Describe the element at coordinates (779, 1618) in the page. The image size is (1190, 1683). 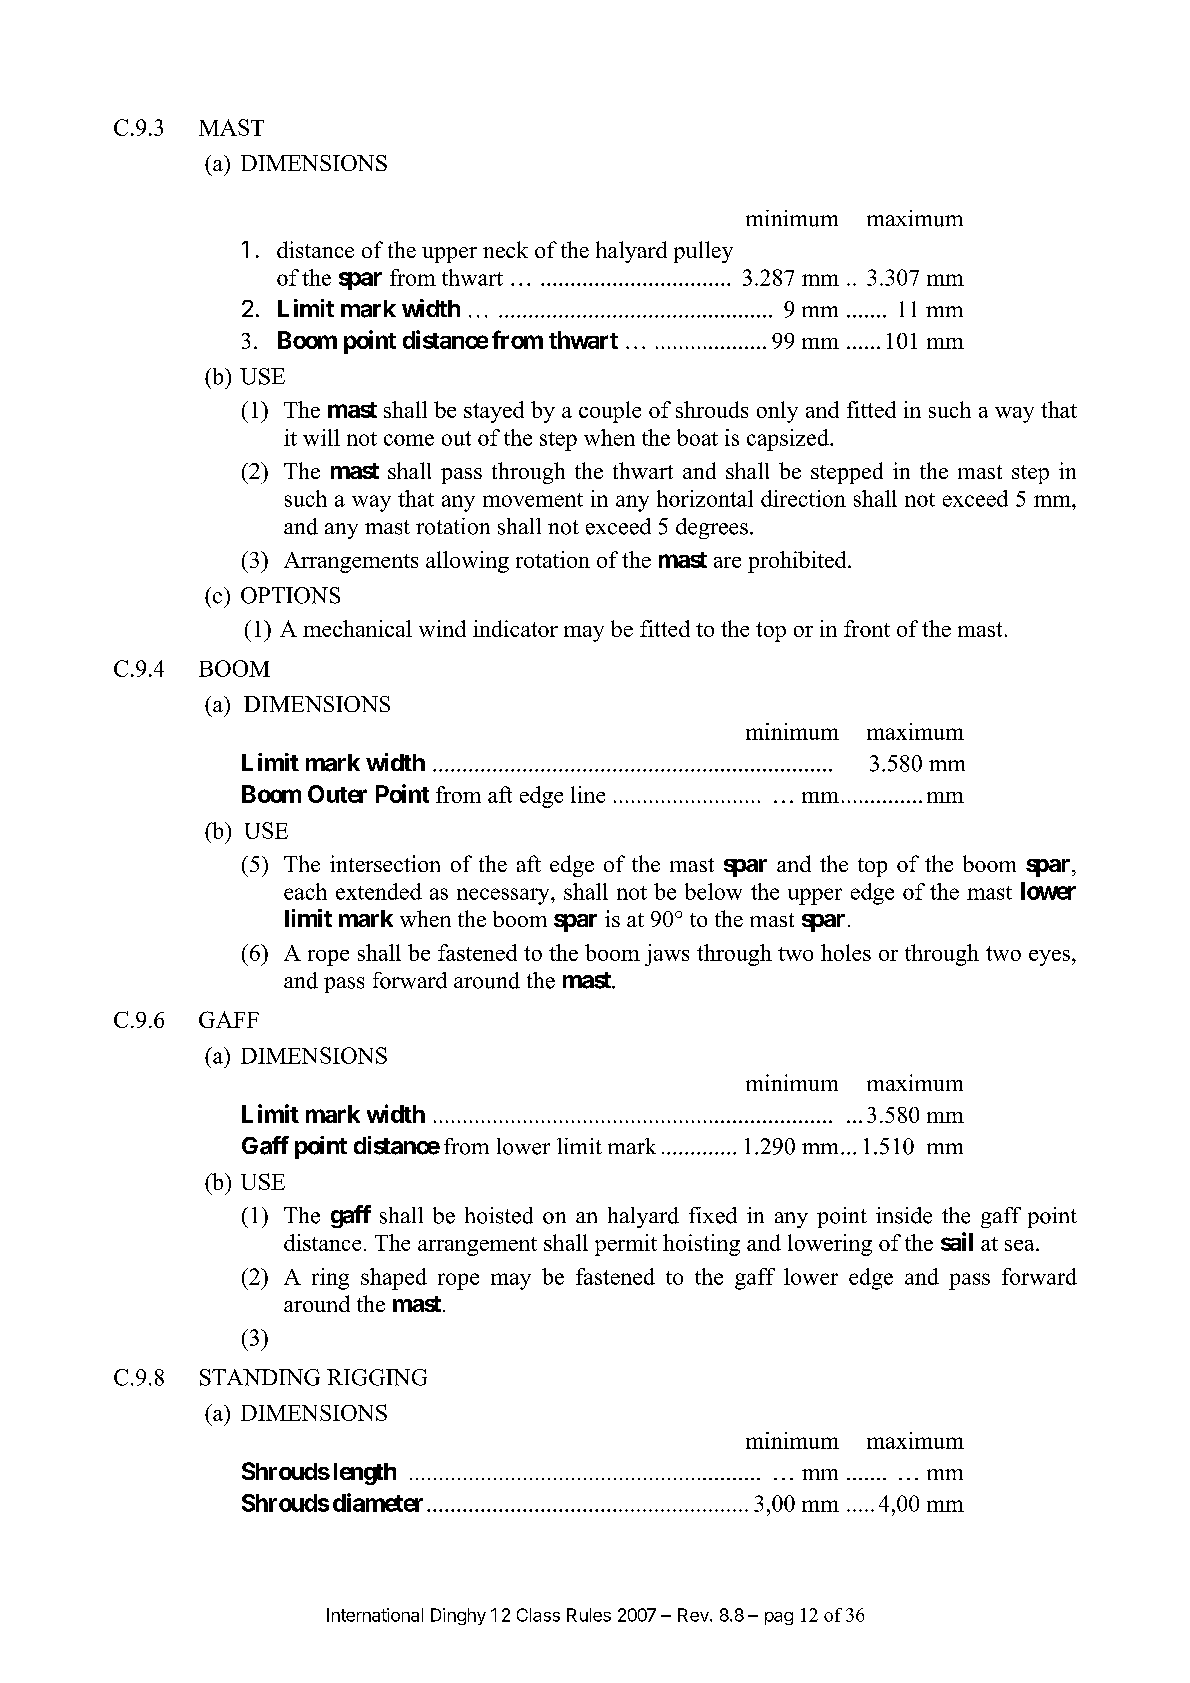
I see `pag` at that location.
